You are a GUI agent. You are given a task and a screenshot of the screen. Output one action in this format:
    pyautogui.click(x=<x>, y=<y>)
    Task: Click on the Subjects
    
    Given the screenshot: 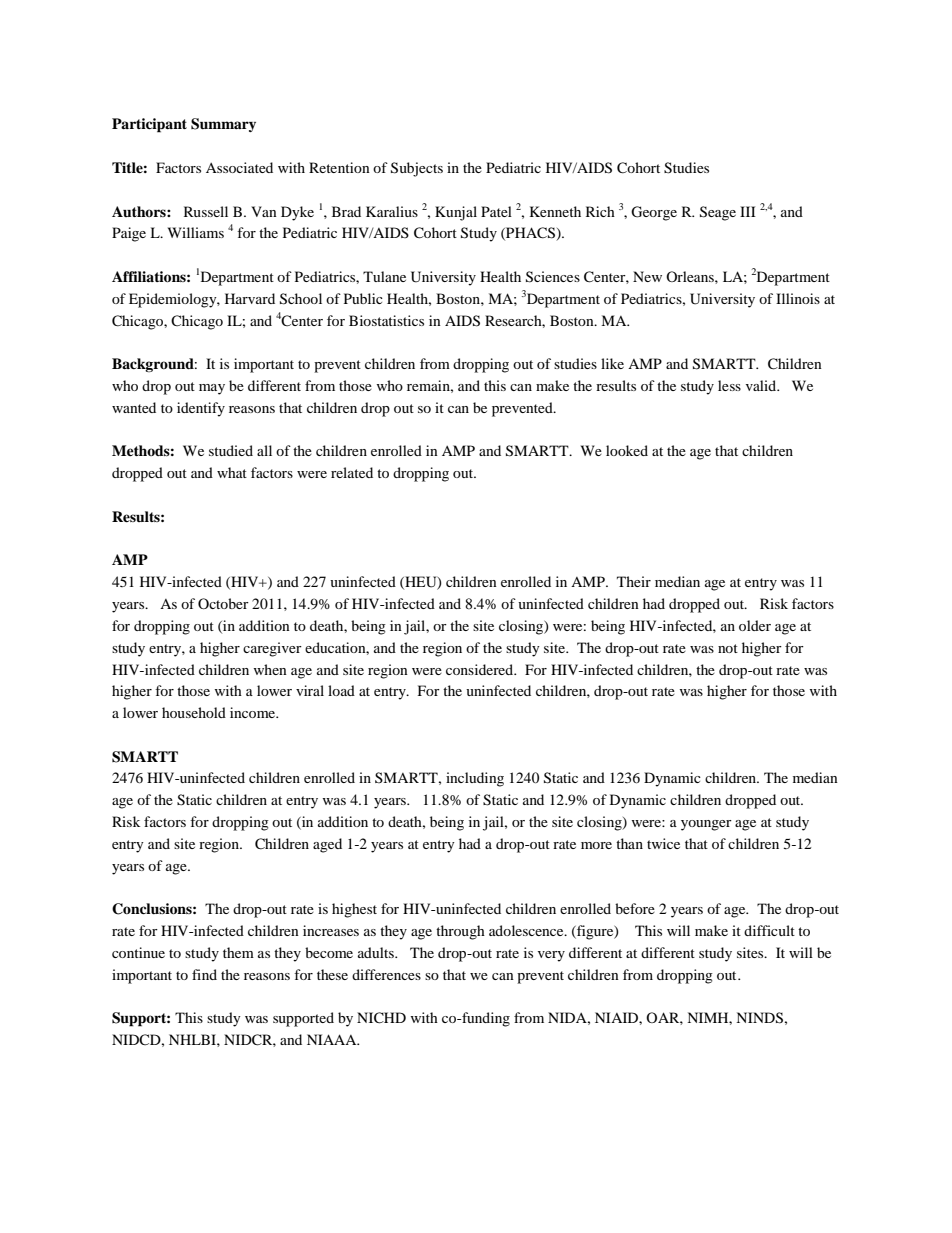 What is the action you would take?
    pyautogui.click(x=417, y=169)
